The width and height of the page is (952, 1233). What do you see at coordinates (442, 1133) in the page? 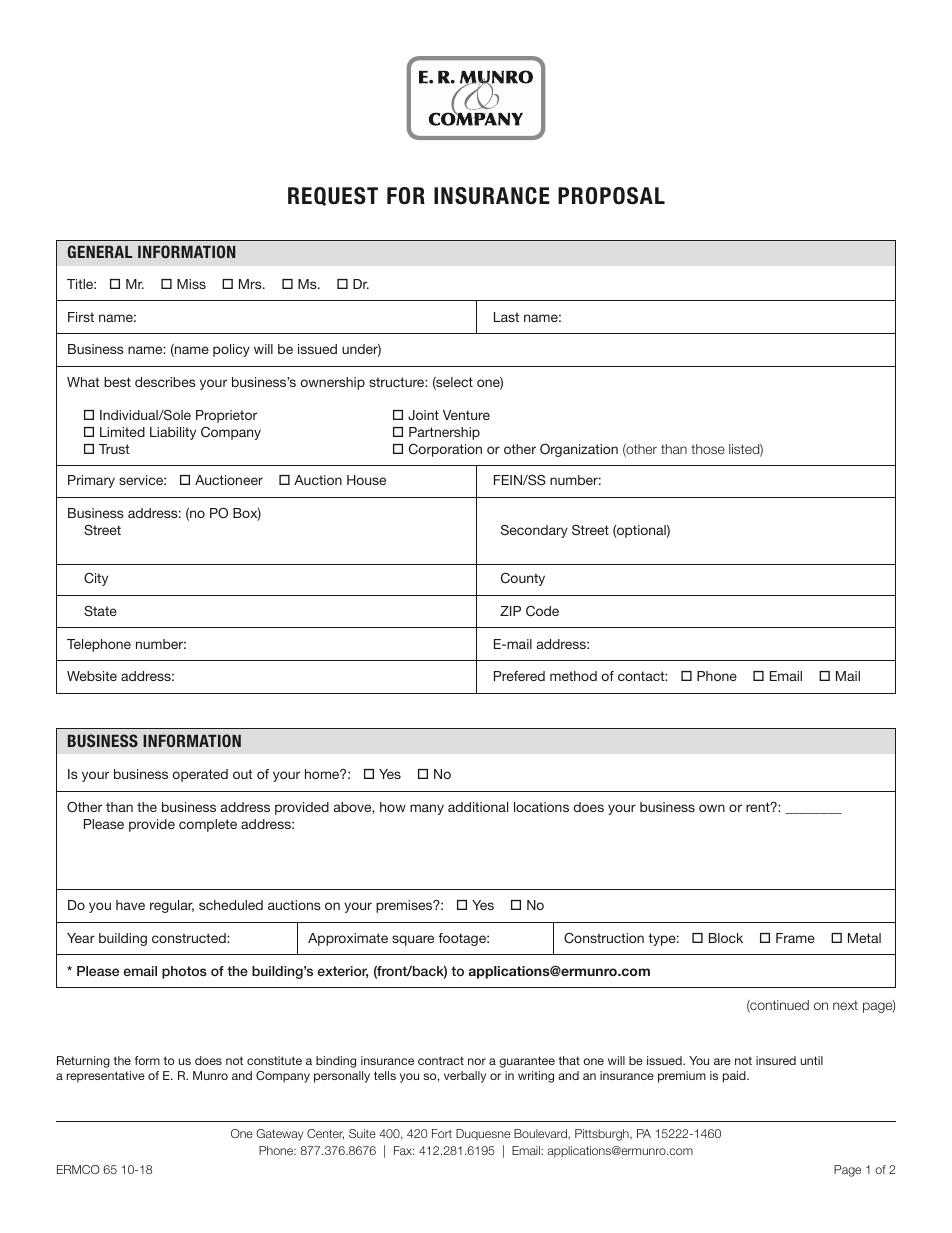
I see `Fort` at bounding box center [442, 1133].
